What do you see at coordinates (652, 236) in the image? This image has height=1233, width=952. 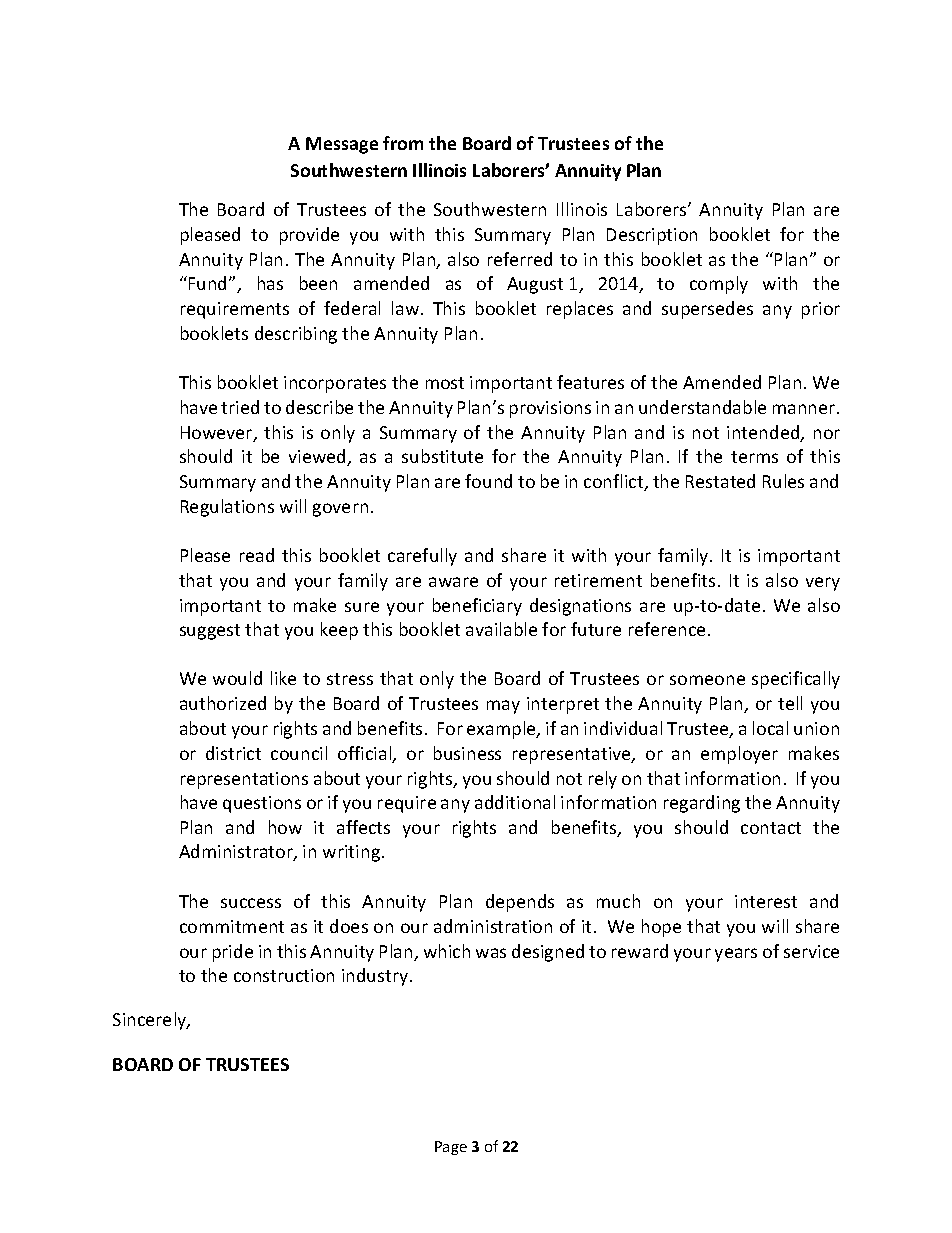 I see `Description` at bounding box center [652, 236].
